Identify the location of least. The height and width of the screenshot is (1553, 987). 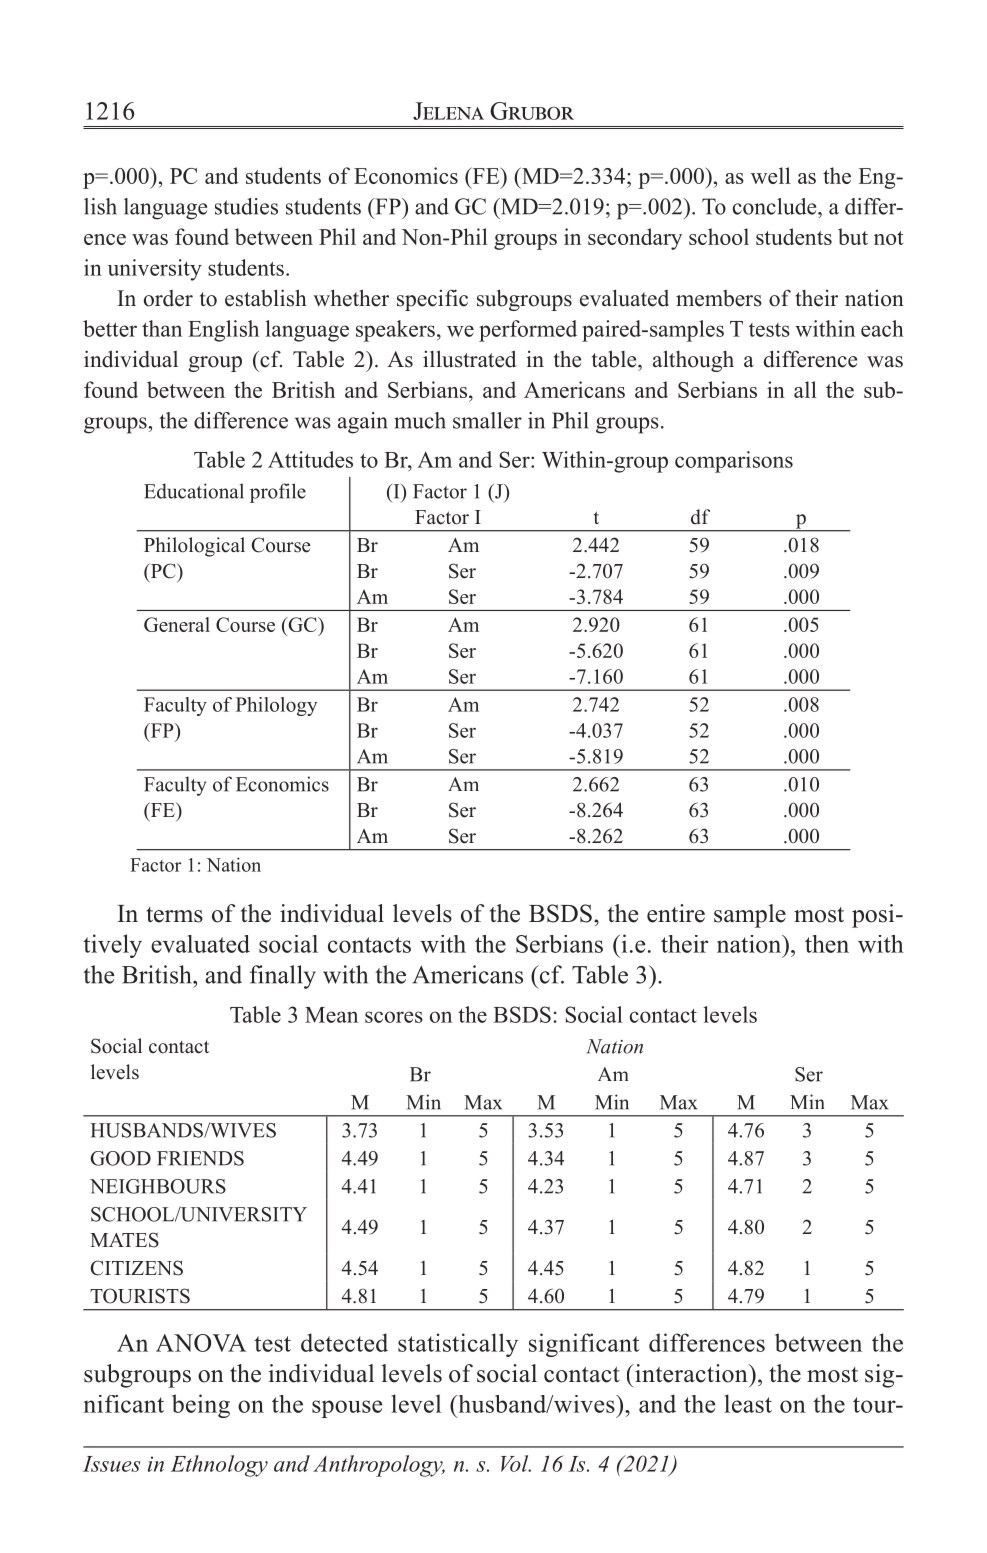
(748, 1403).
